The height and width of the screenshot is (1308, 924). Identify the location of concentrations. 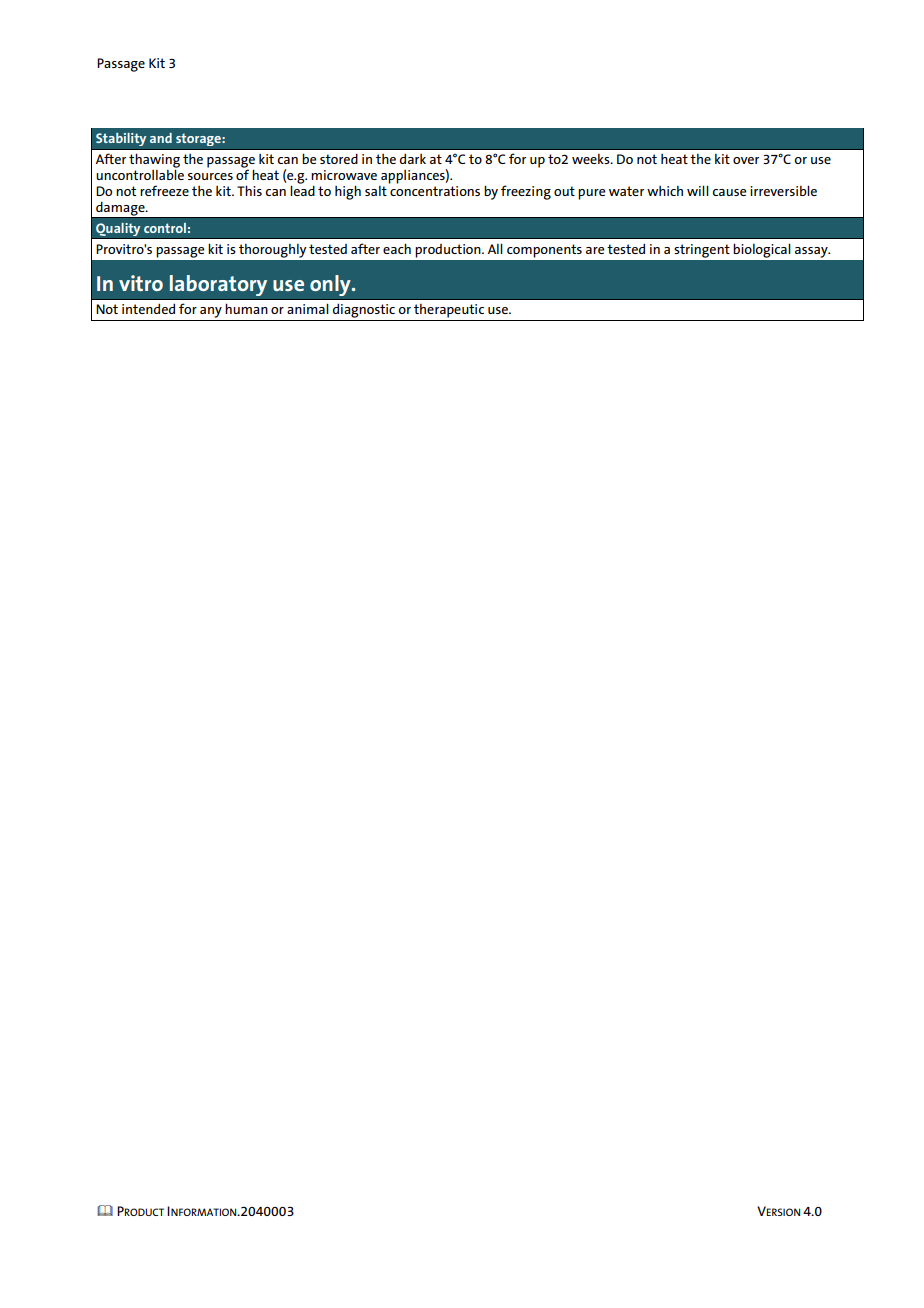
(434, 189).
